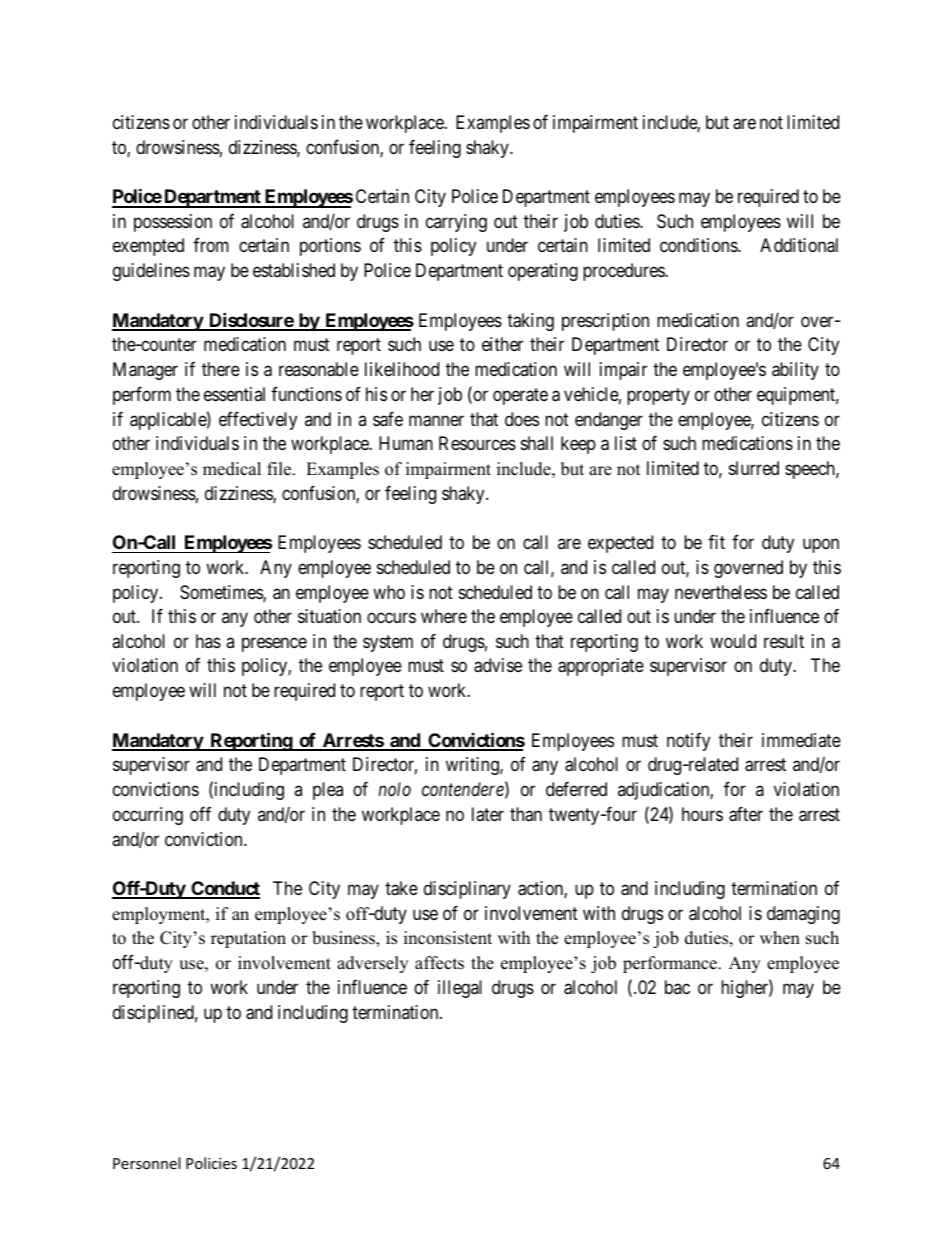 The image size is (952, 1233). Describe the element at coordinates (456, 223) in the screenshot. I see `carrying` at that location.
